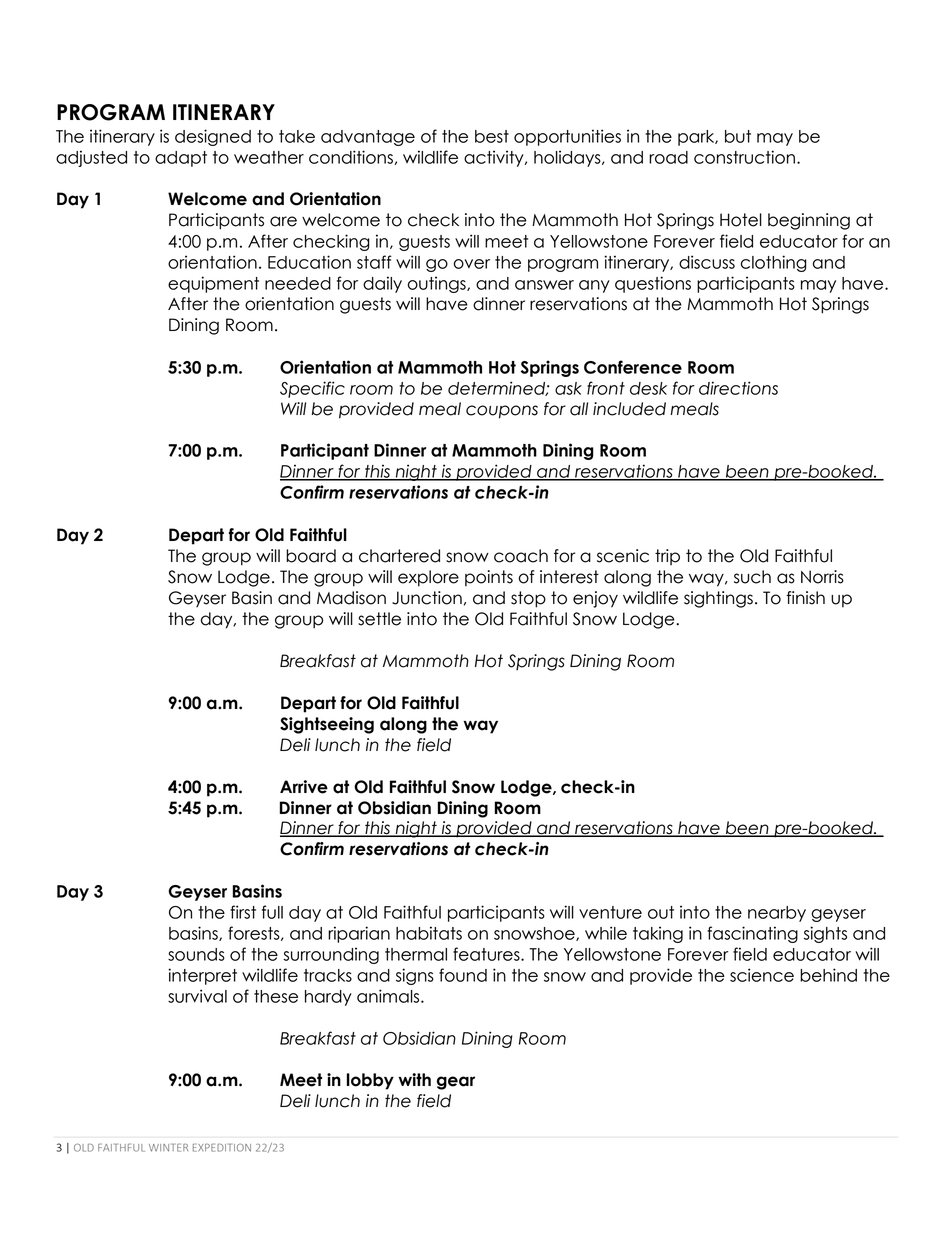 This screenshot has width=952, height=1233. What do you see at coordinates (495, 158) in the screenshot?
I see `activity` at bounding box center [495, 158].
